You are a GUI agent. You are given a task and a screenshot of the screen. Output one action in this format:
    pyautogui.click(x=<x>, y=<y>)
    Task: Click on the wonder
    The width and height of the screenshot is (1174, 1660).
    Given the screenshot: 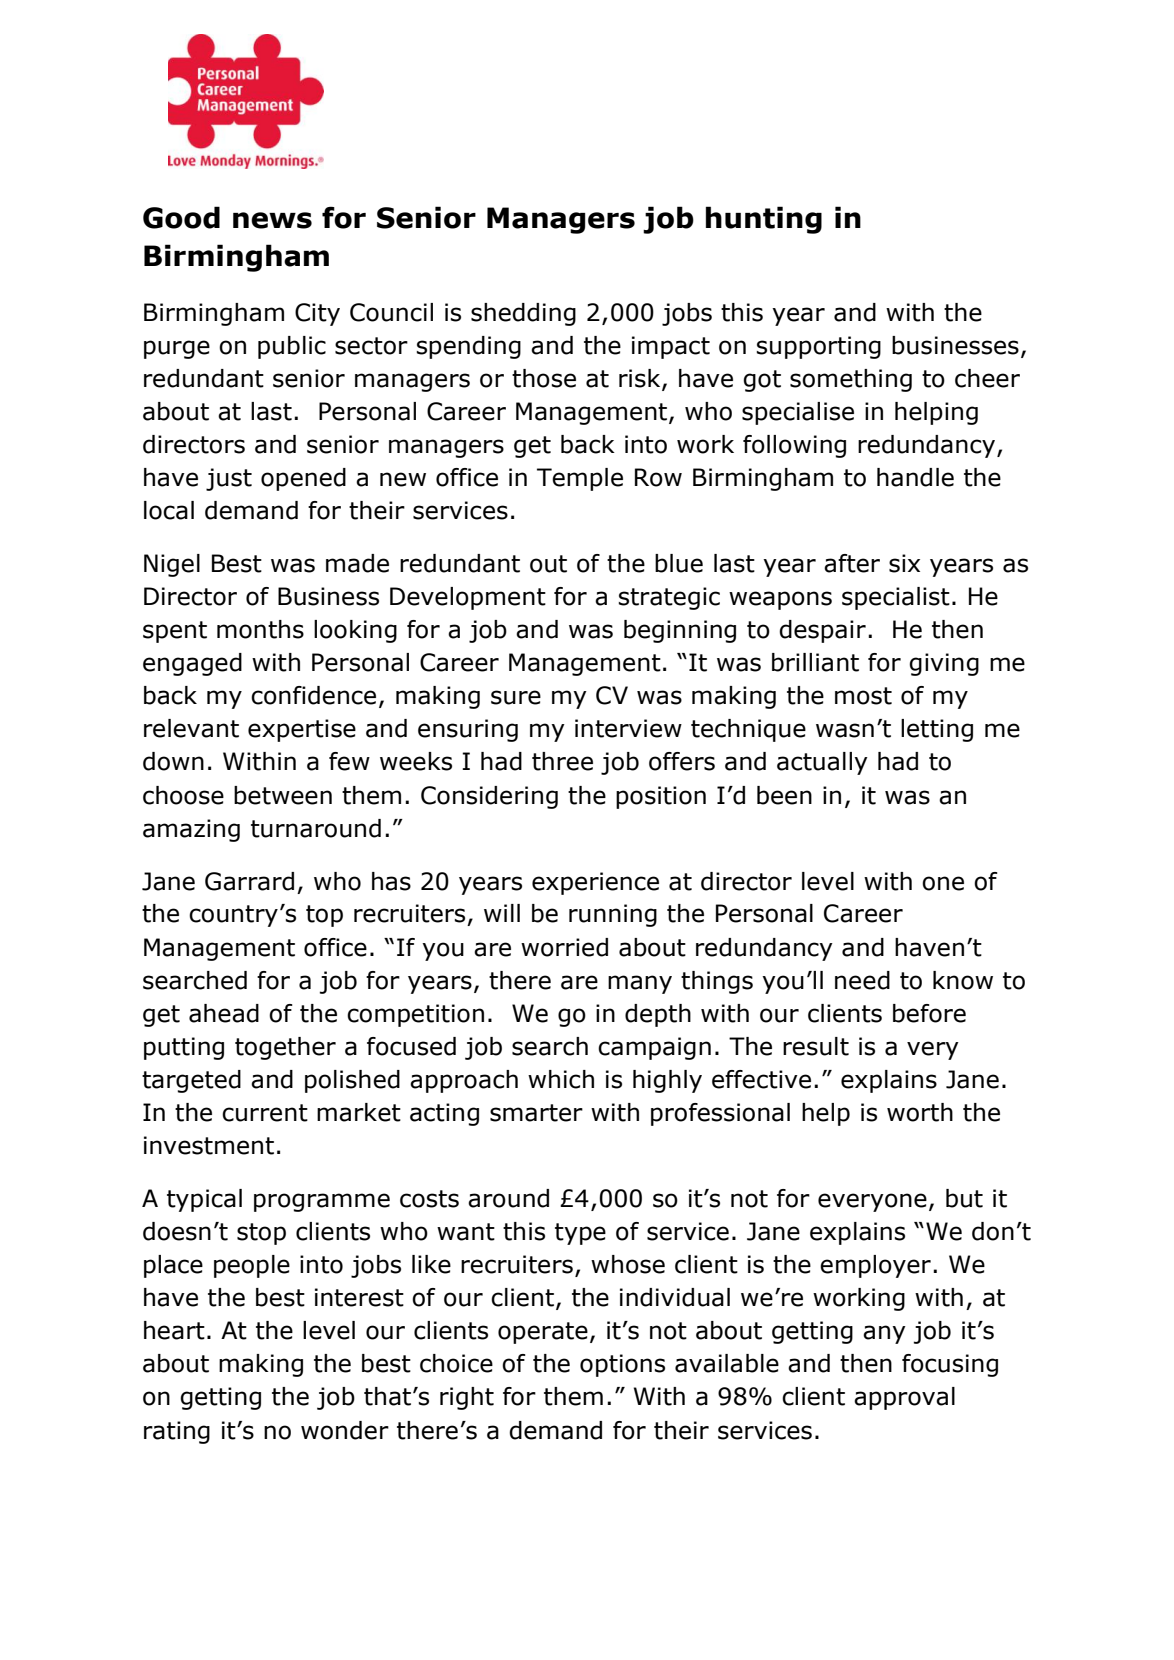 What is the action you would take?
    pyautogui.click(x=345, y=1430)
